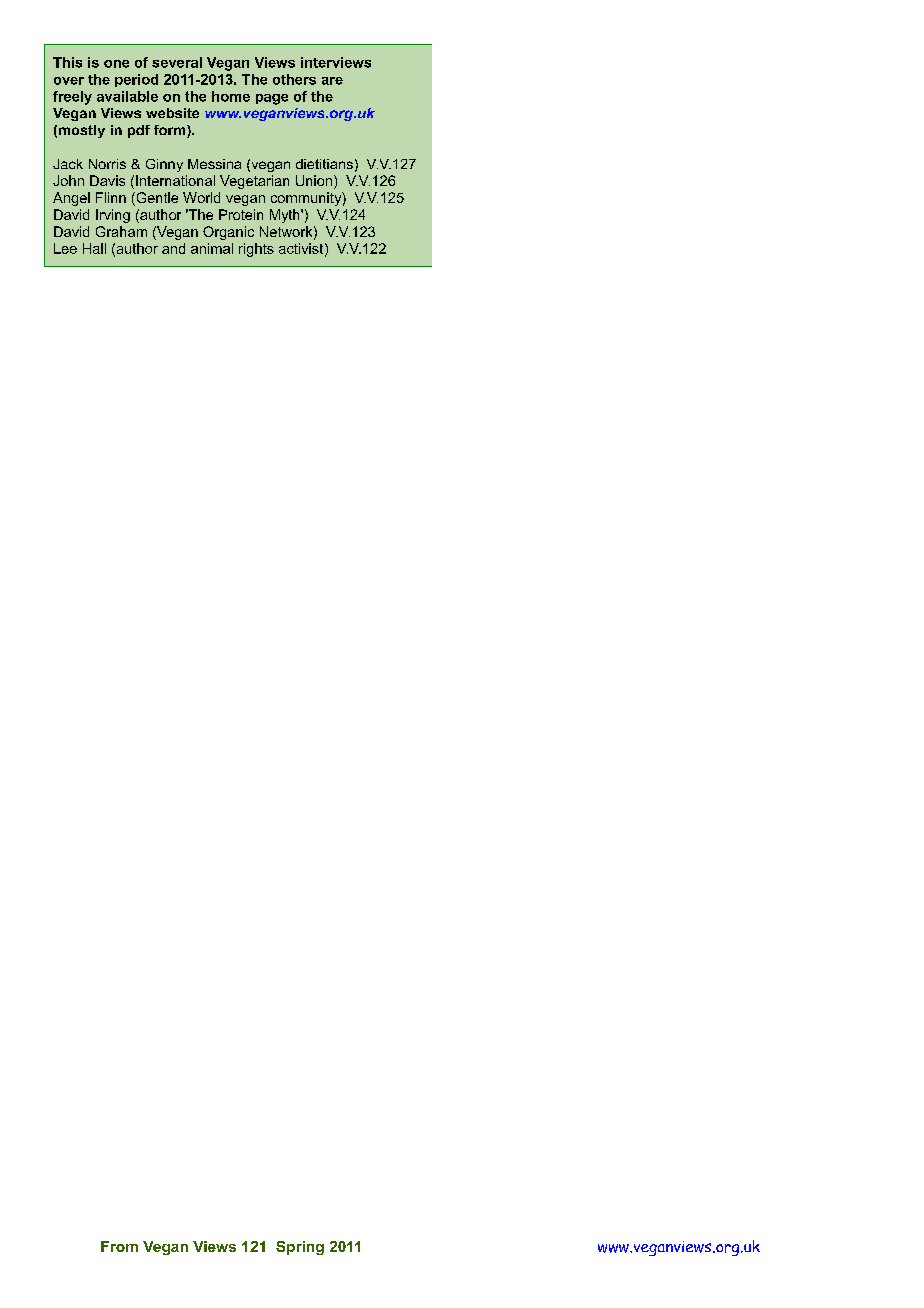 Image resolution: width=924 pixels, height=1308 pixels. I want to click on one, so click(116, 64).
